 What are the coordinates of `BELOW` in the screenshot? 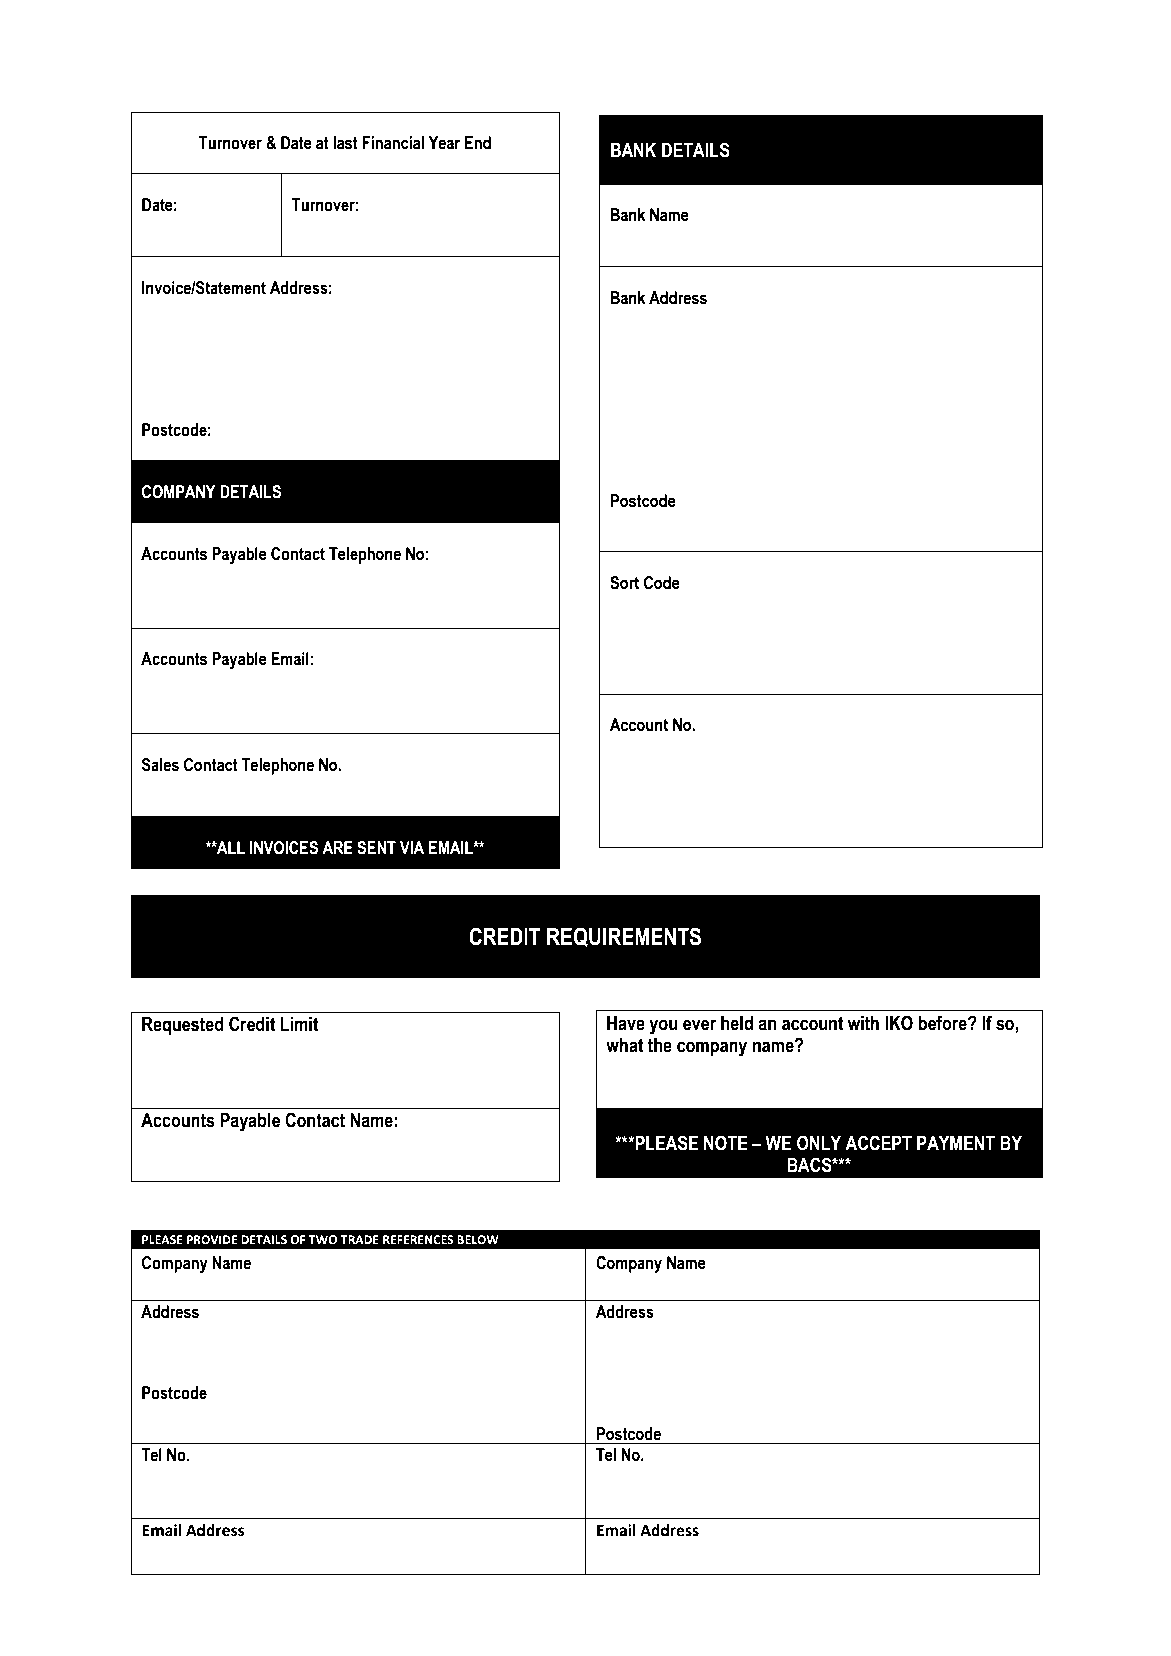 It's located at (478, 1240).
